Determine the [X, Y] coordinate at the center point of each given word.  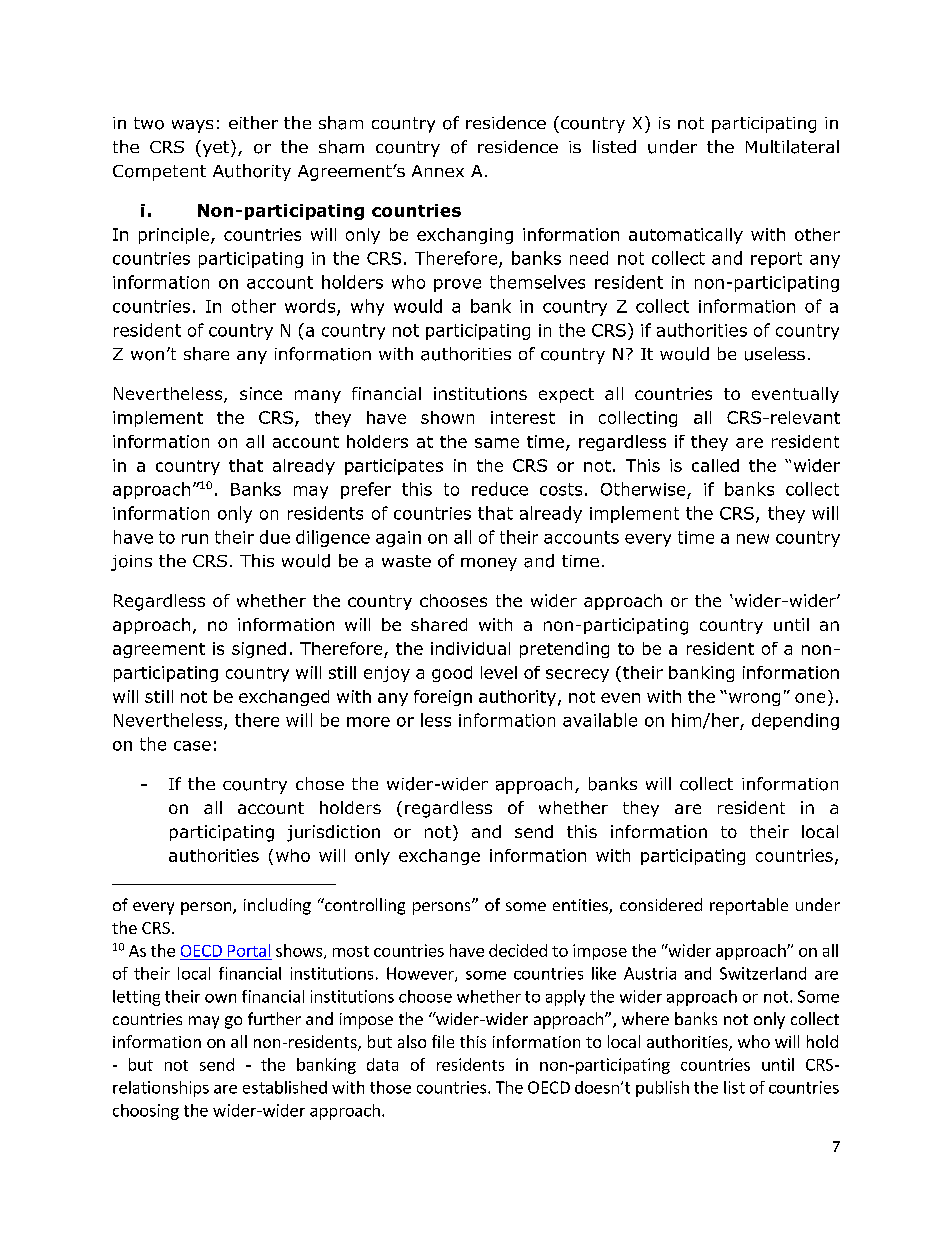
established [285, 1087]
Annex [438, 171]
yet [214, 148]
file [443, 1041]
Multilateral [792, 147]
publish [662, 1089]
